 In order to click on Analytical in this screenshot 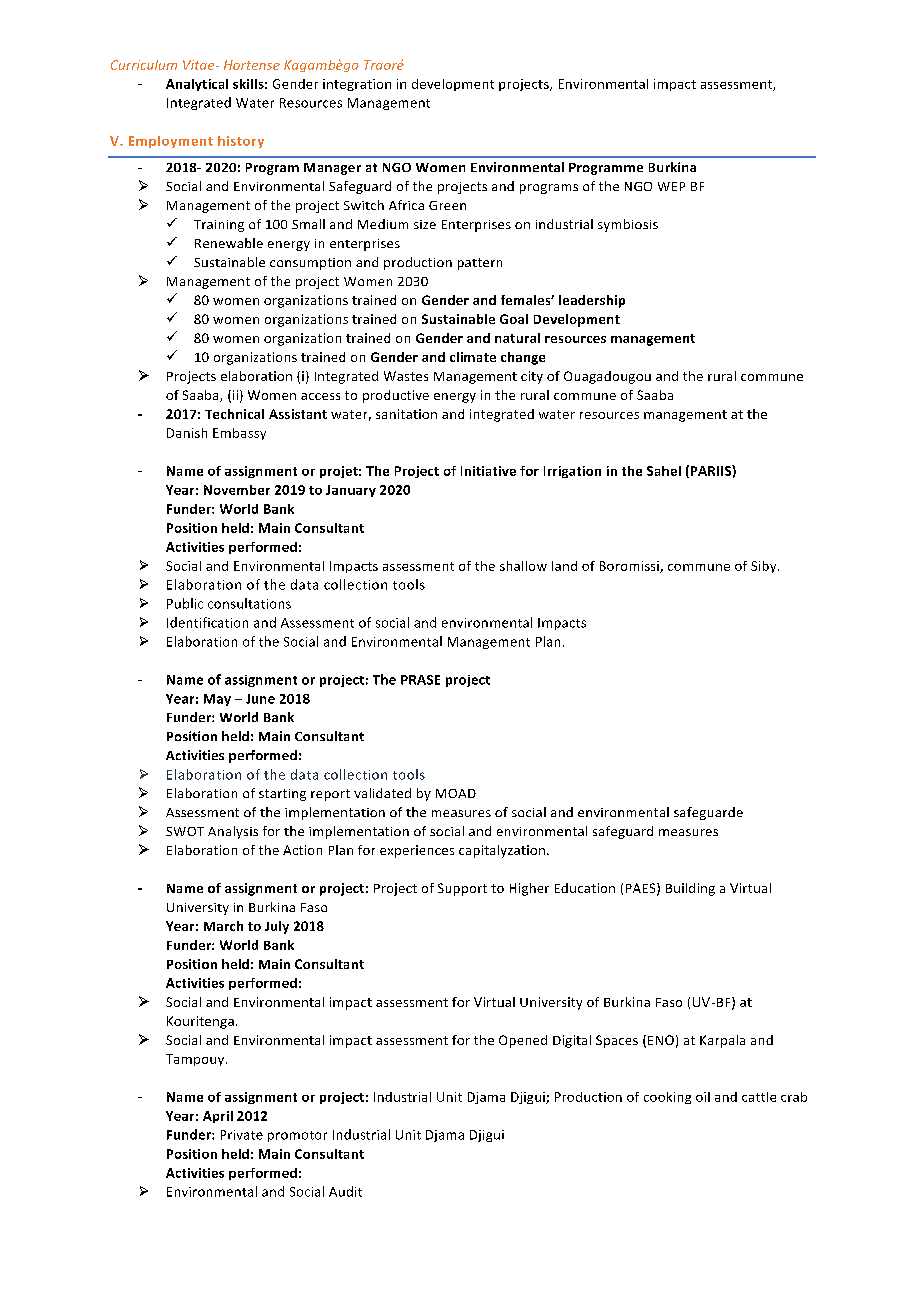, I will do `click(197, 85)`.
